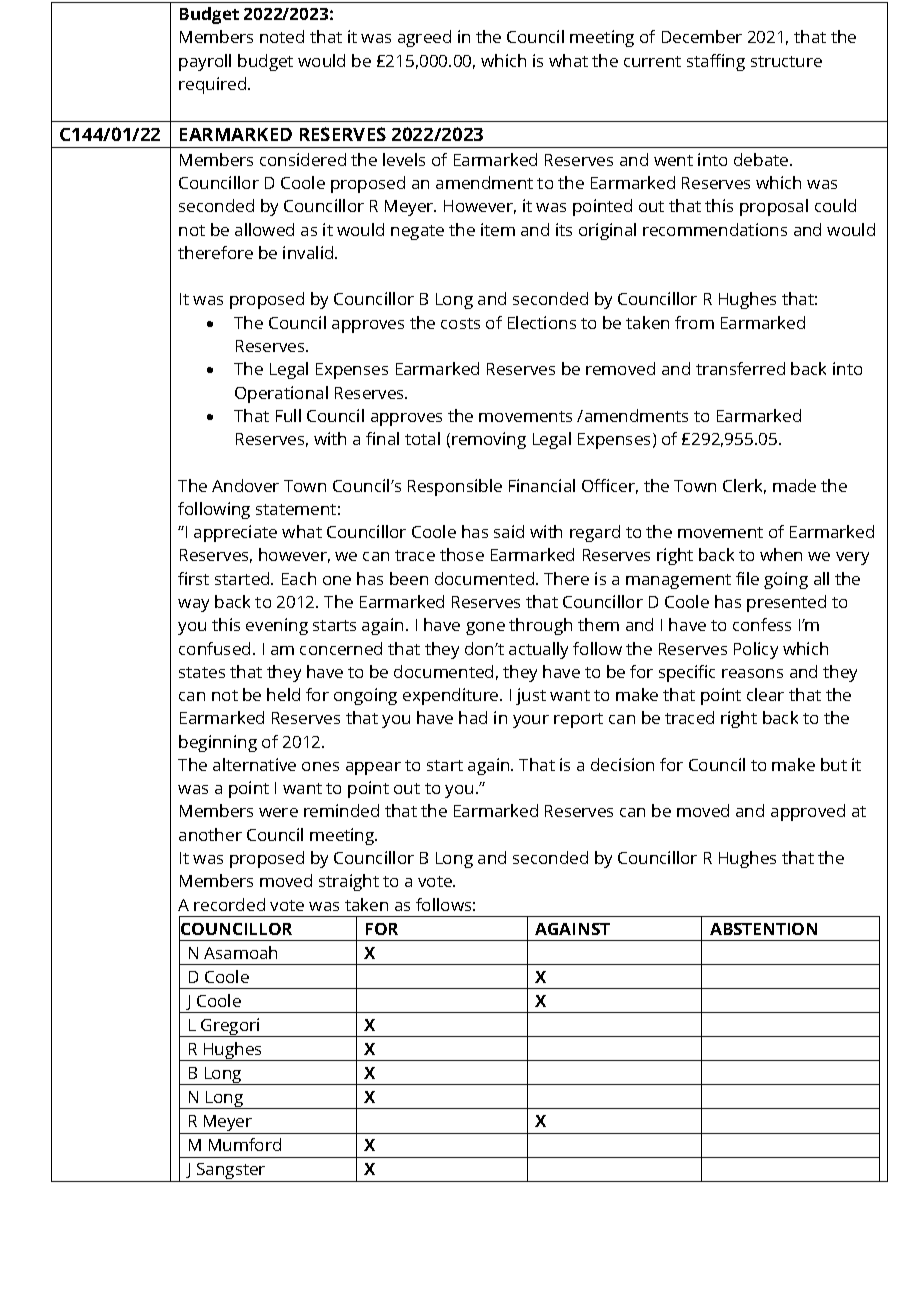 The image size is (924, 1308). Describe the element at coordinates (715, 229) in the screenshot. I see `recommendations` at that location.
